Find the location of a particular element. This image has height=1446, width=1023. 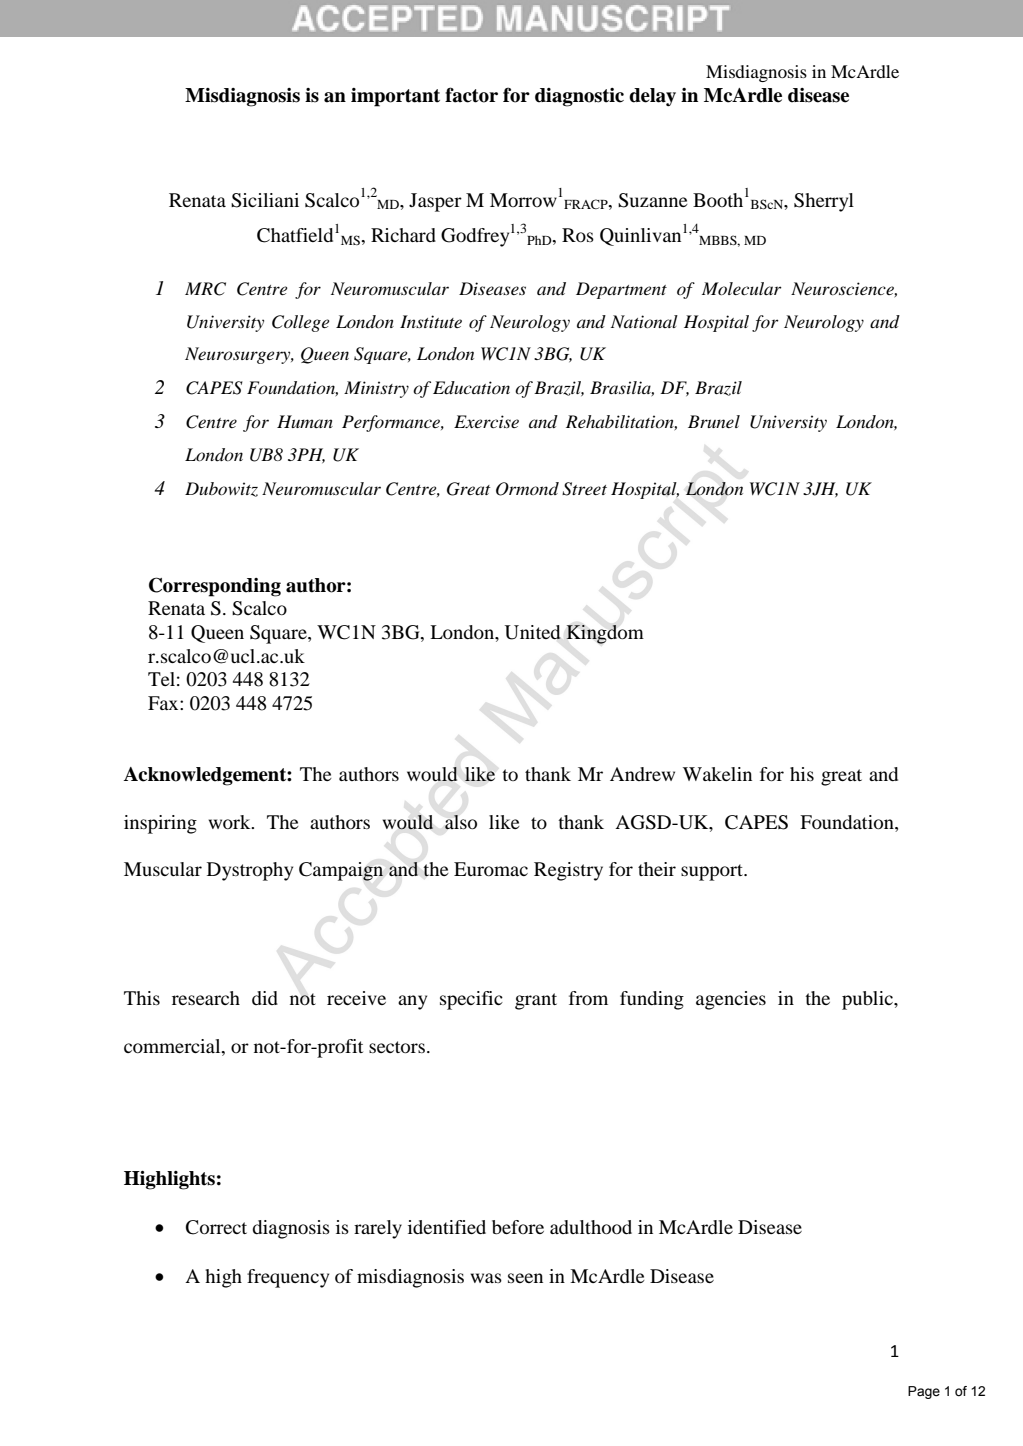

important is located at coordinates (395, 97).
